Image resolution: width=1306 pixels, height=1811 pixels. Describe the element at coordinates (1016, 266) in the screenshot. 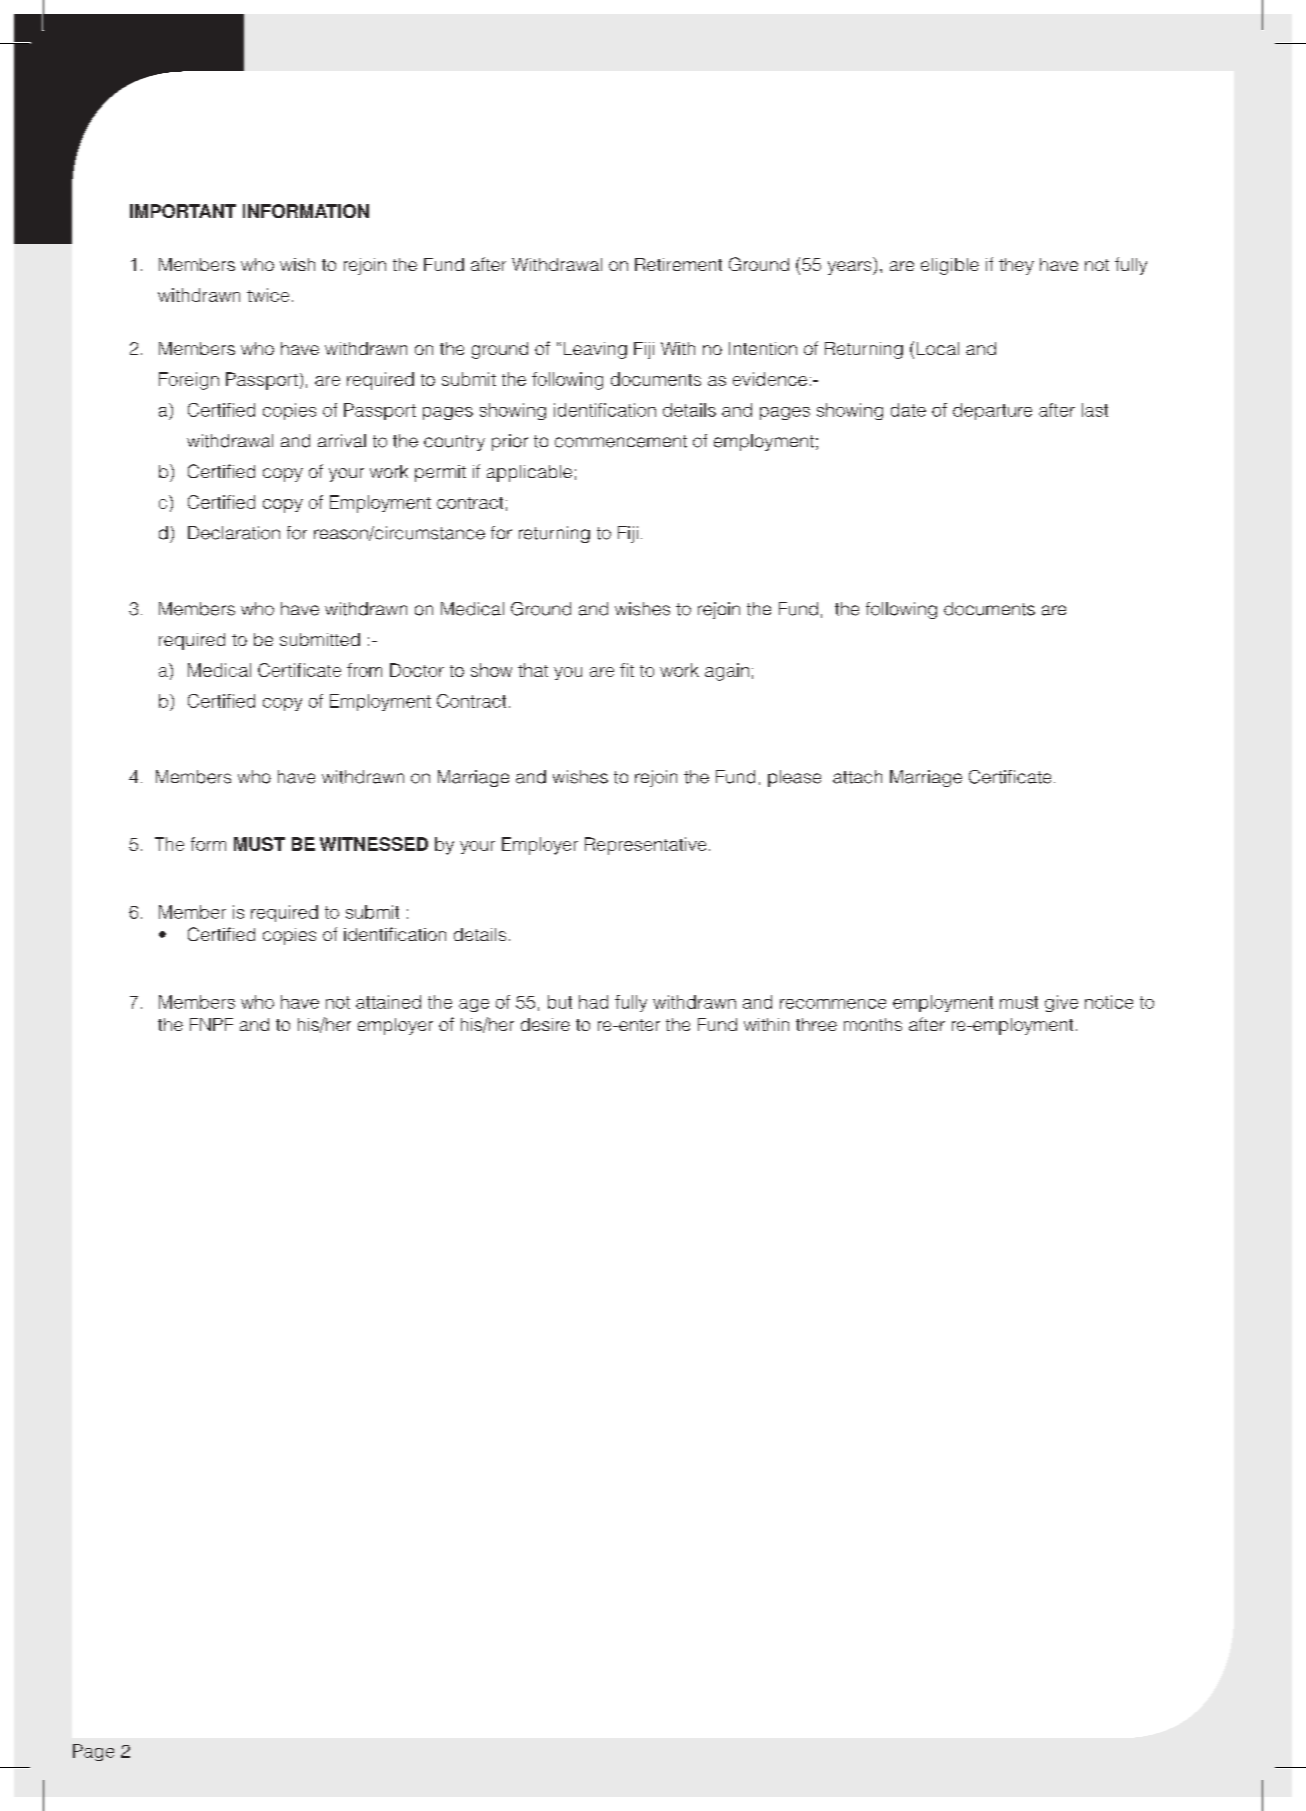

I see `they` at that location.
